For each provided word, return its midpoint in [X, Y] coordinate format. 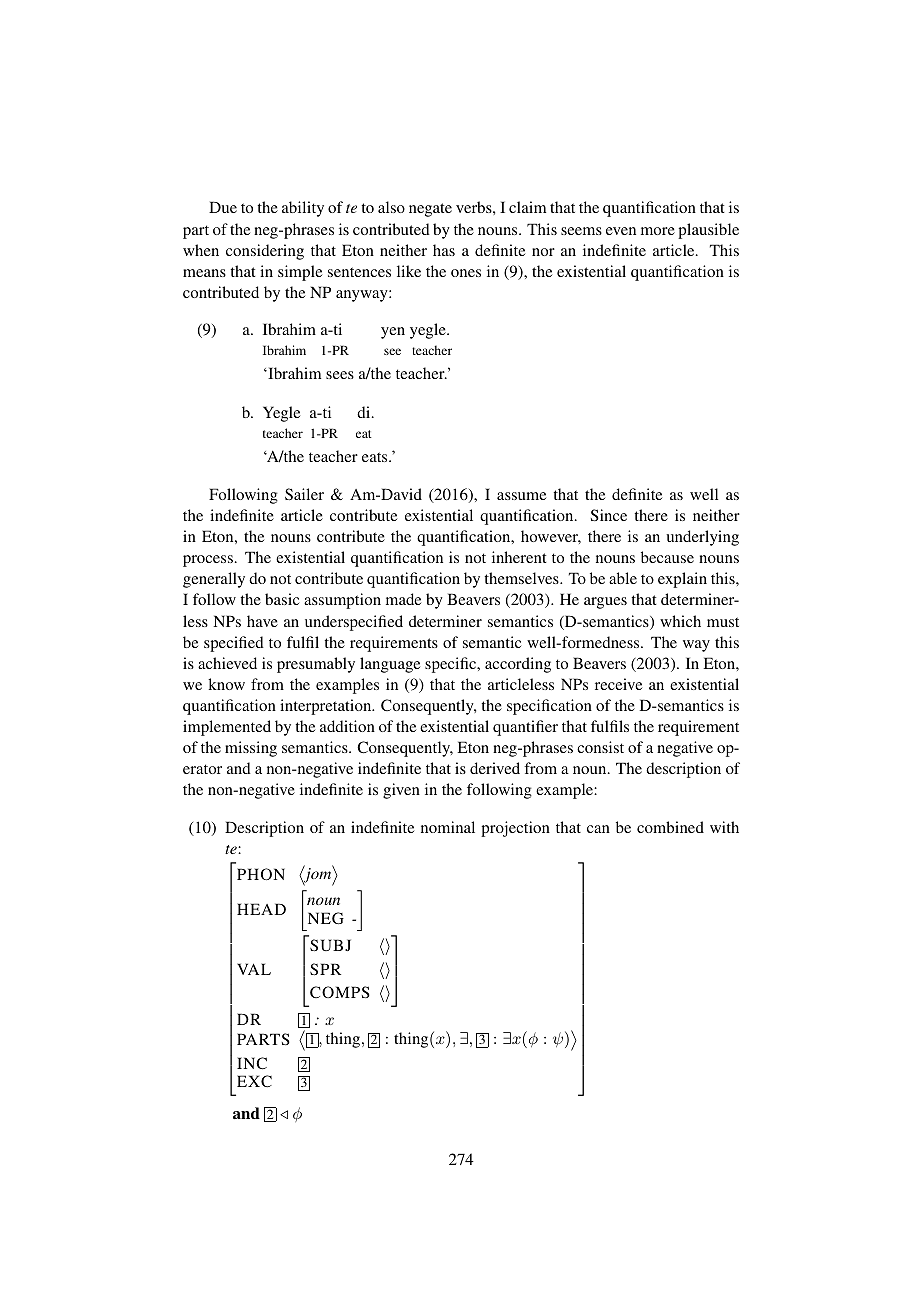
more [658, 231]
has [444, 250]
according [518, 665]
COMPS [340, 992]
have [262, 621]
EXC [254, 1081]
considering [265, 252]
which [680, 621]
